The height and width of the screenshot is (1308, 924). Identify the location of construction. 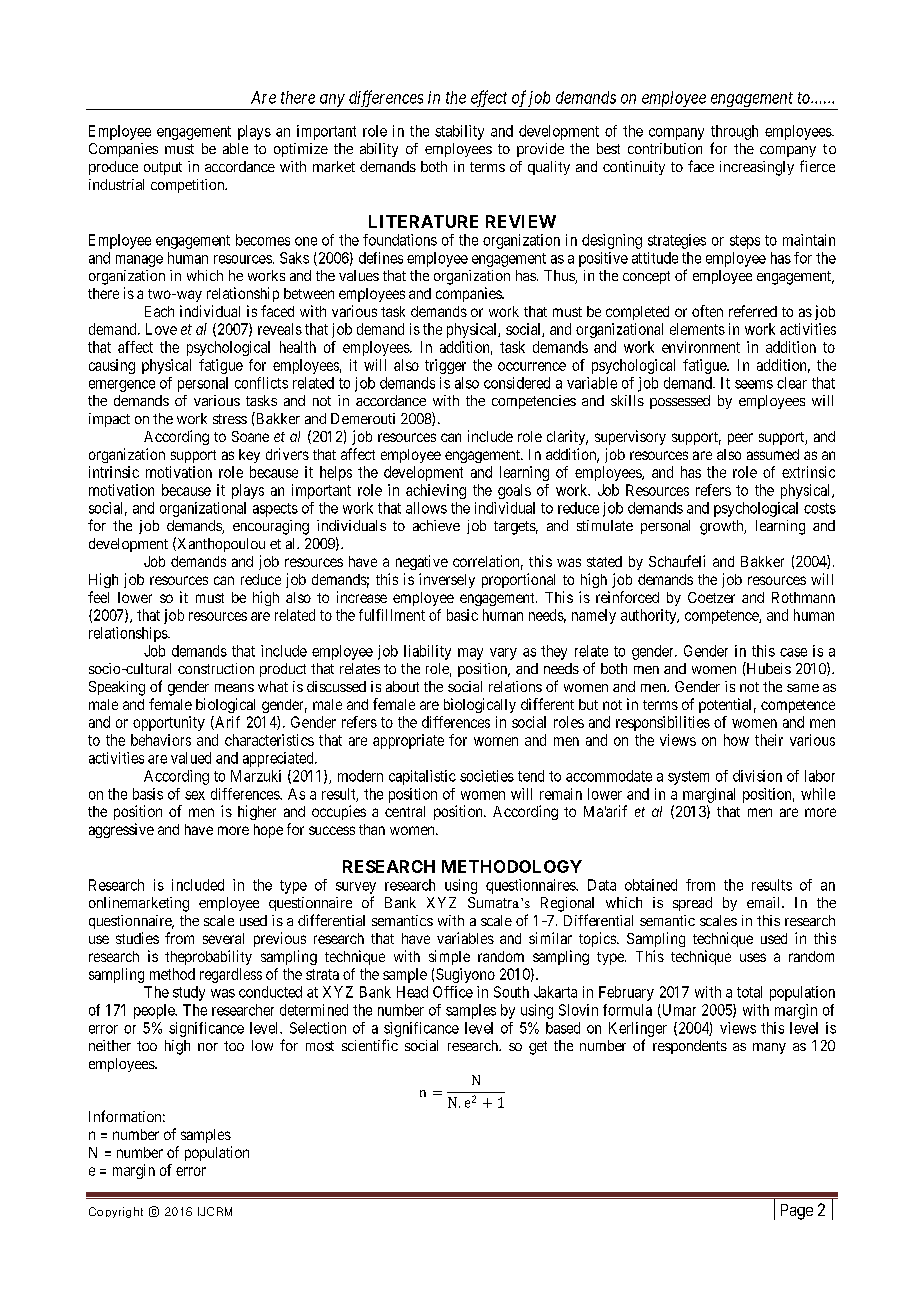
(216, 668).
